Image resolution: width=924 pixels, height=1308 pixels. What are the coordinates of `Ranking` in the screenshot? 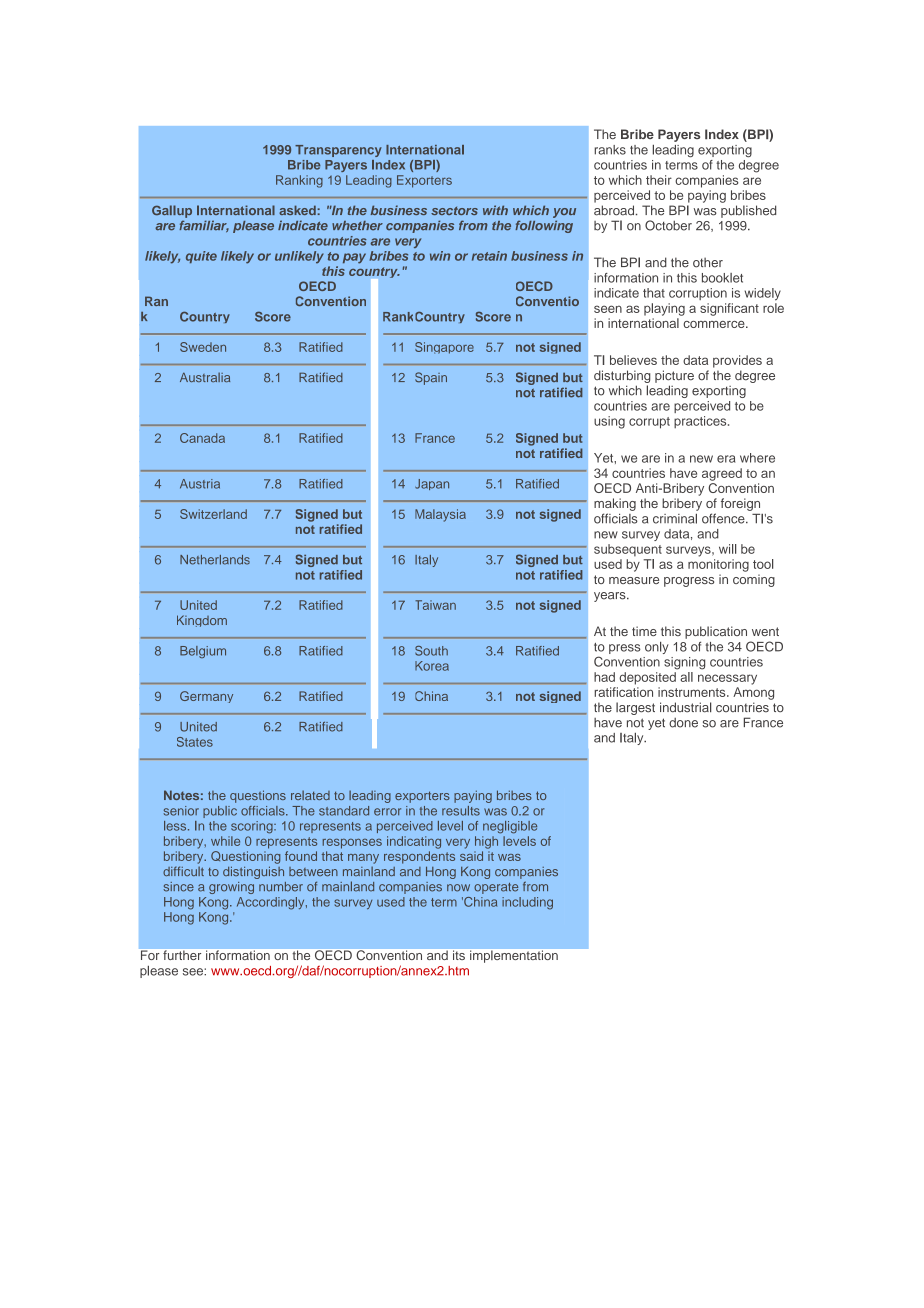 It's located at (299, 181).
